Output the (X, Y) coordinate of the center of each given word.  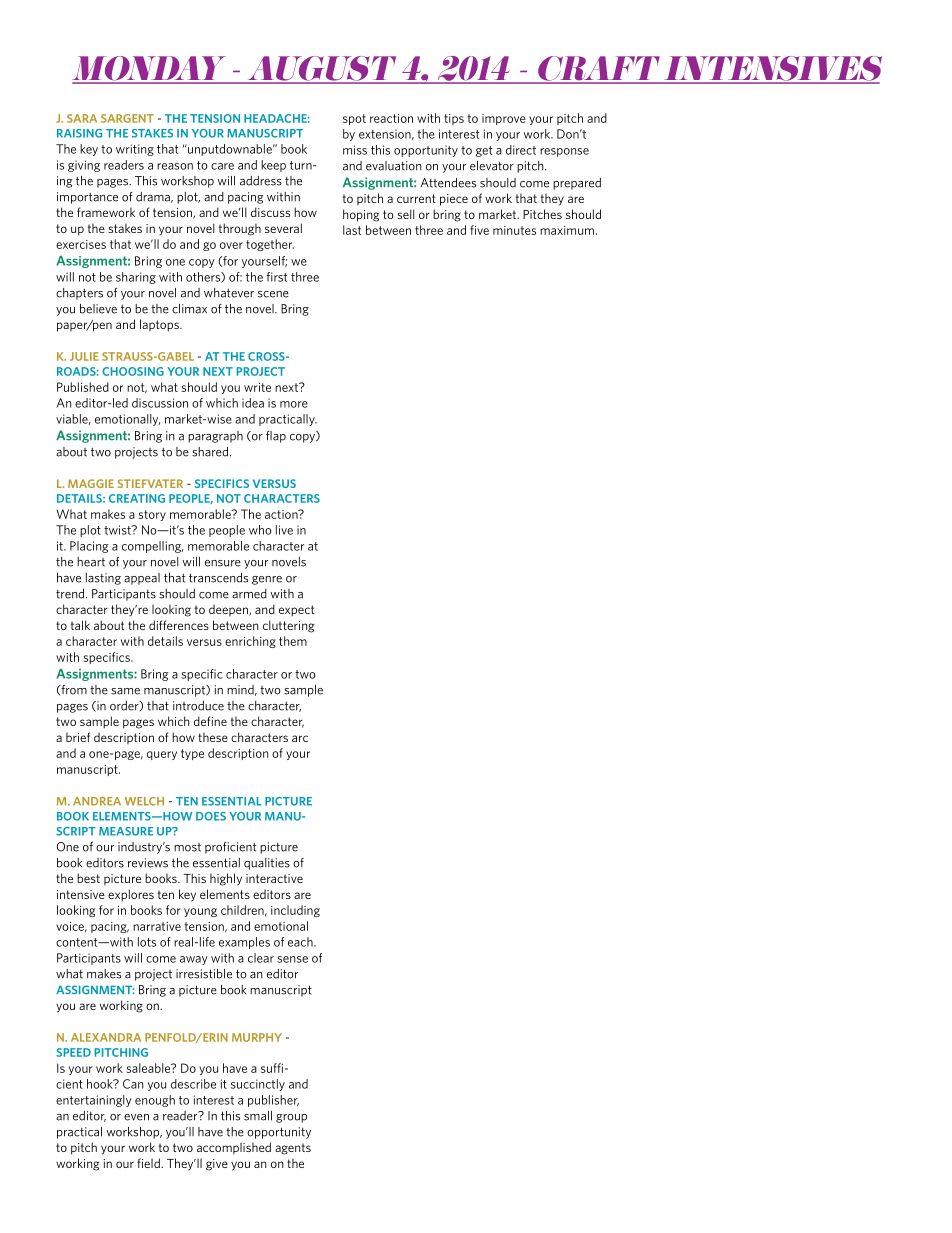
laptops (160, 325)
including (295, 911)
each (301, 942)
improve (504, 119)
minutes (514, 230)
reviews (148, 863)
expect (296, 611)
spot (354, 119)
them (293, 641)
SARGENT (127, 118)
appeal (142, 579)
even (136, 1117)
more (294, 404)
